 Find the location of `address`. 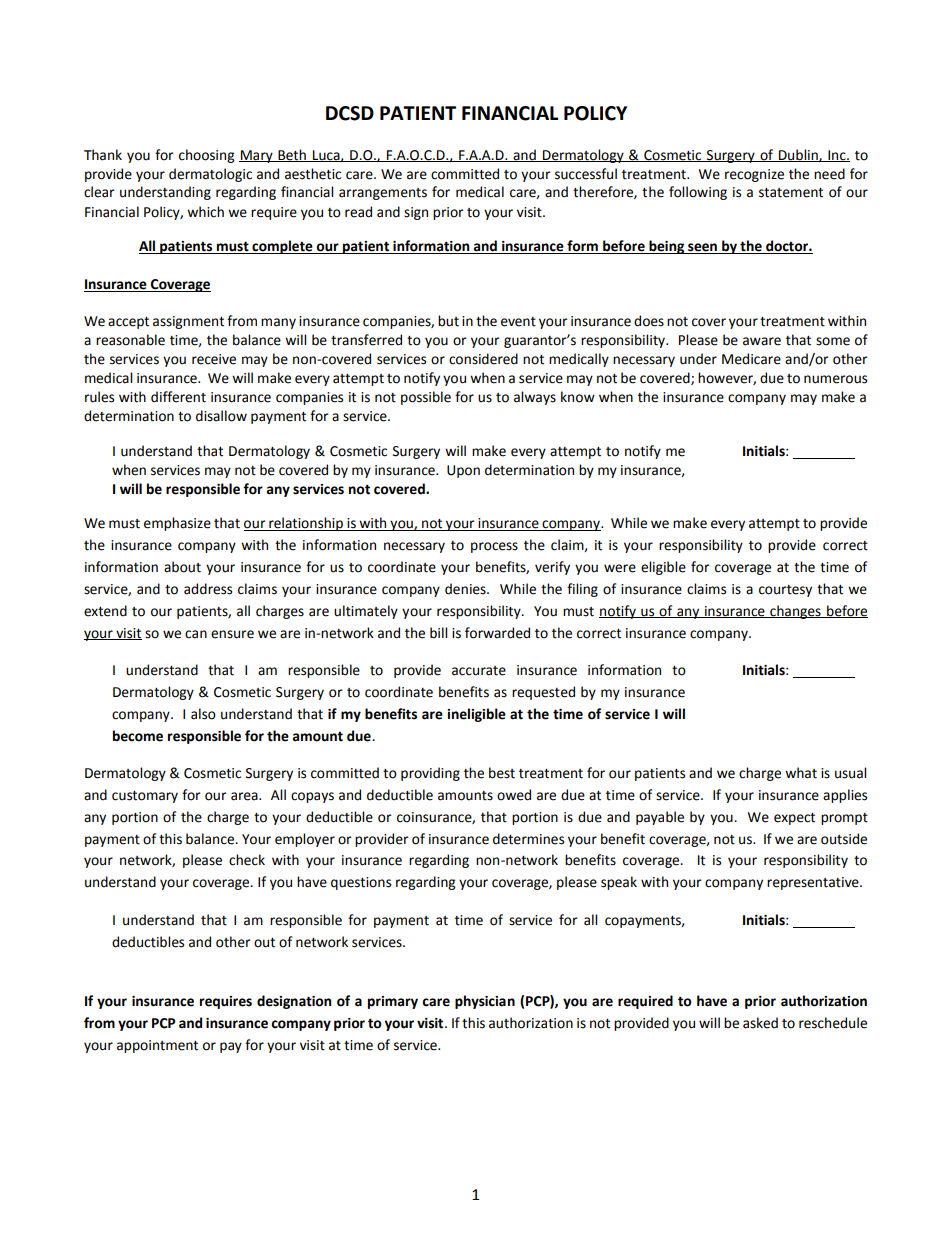

address is located at coordinates (208, 589).
